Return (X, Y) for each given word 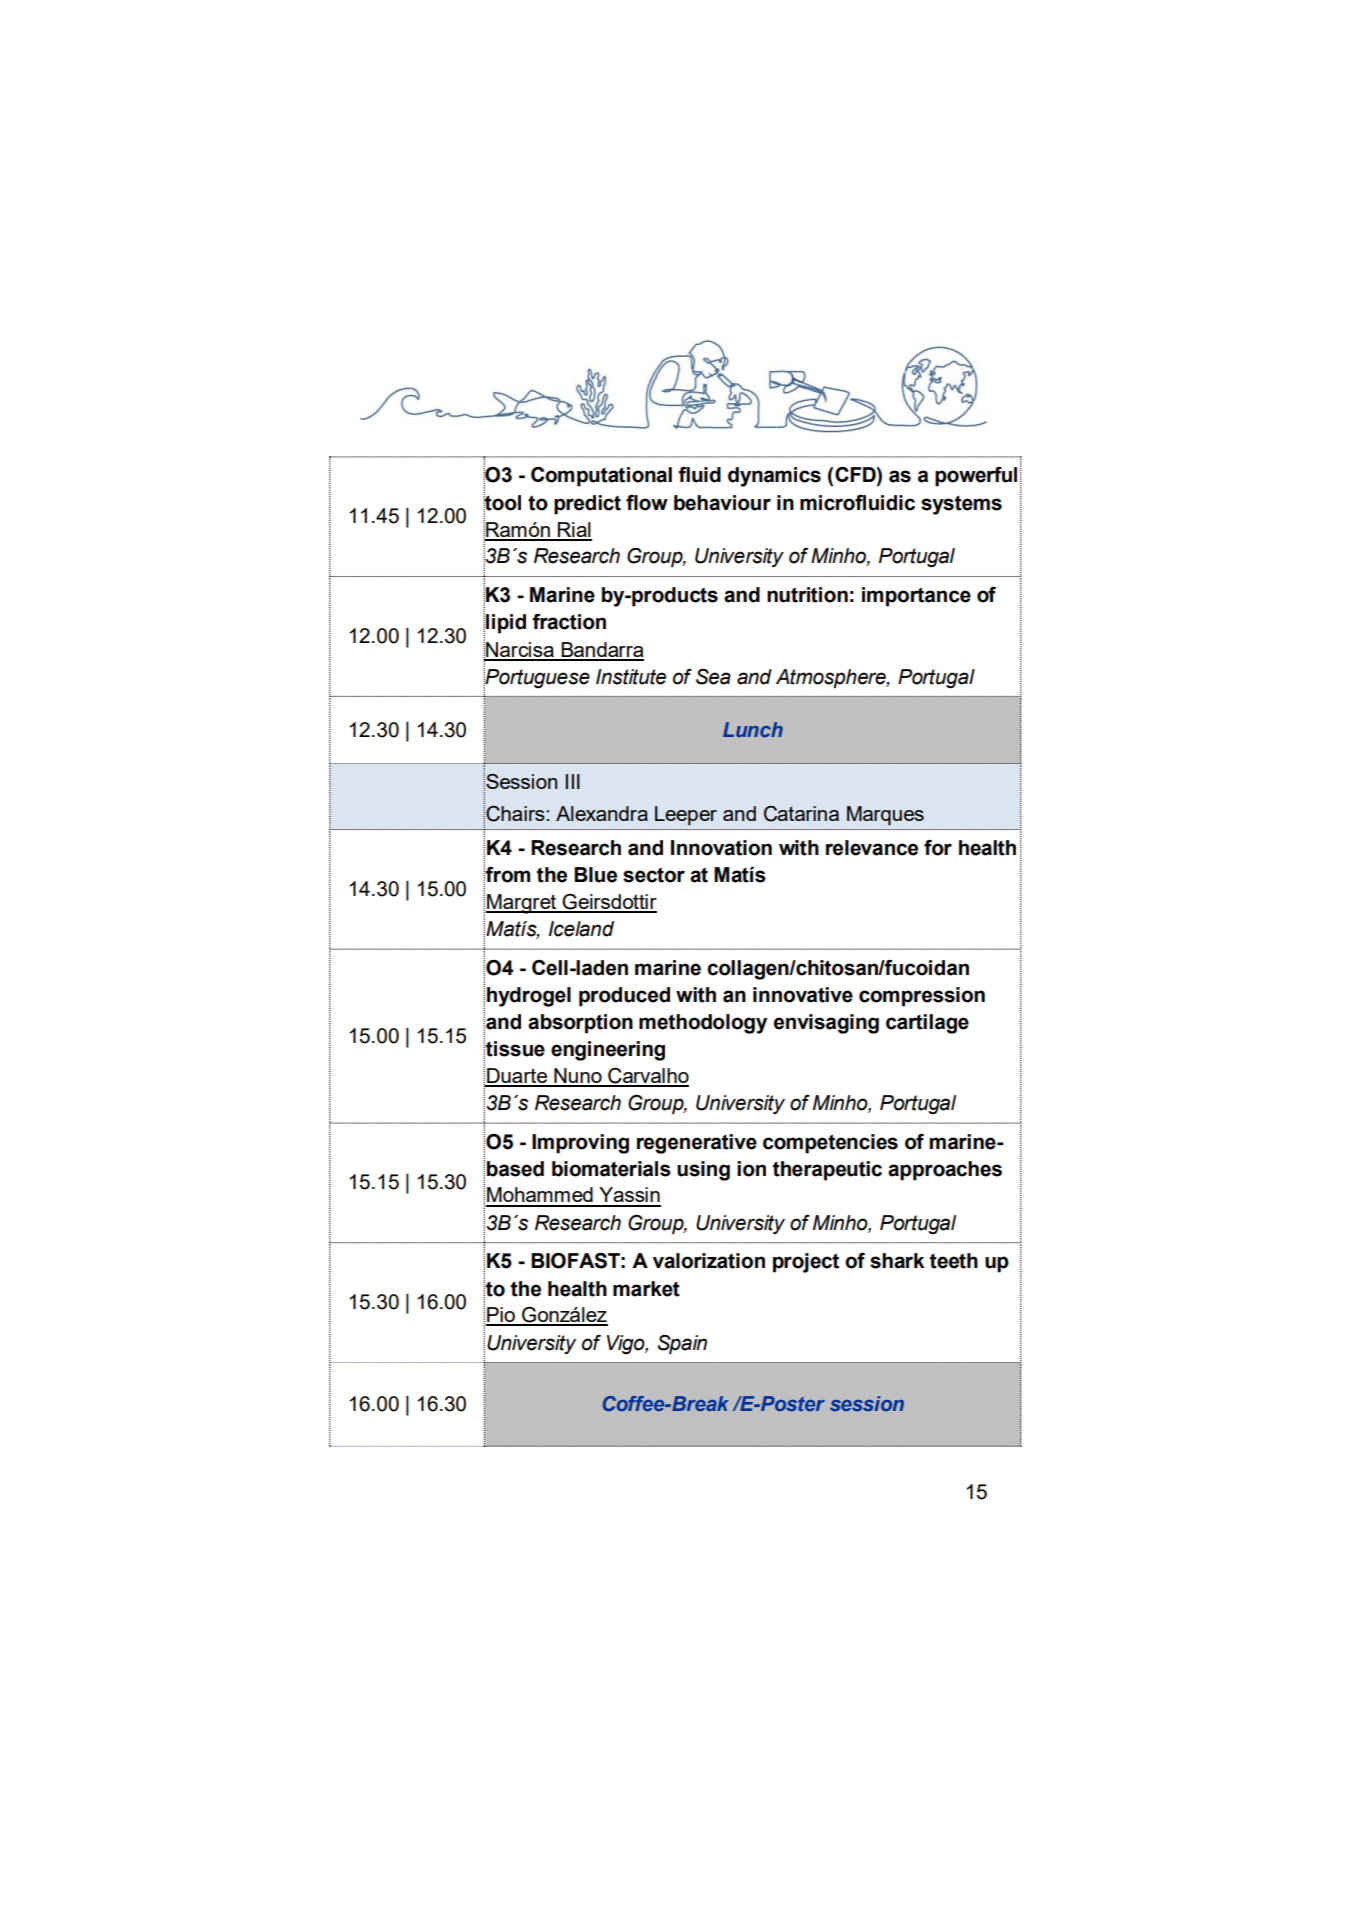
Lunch (753, 729)
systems (961, 505)
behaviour (722, 503)
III (573, 781)
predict (587, 505)
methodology (703, 1024)
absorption (580, 1024)
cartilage (927, 1024)
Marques (885, 816)
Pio (502, 1316)
